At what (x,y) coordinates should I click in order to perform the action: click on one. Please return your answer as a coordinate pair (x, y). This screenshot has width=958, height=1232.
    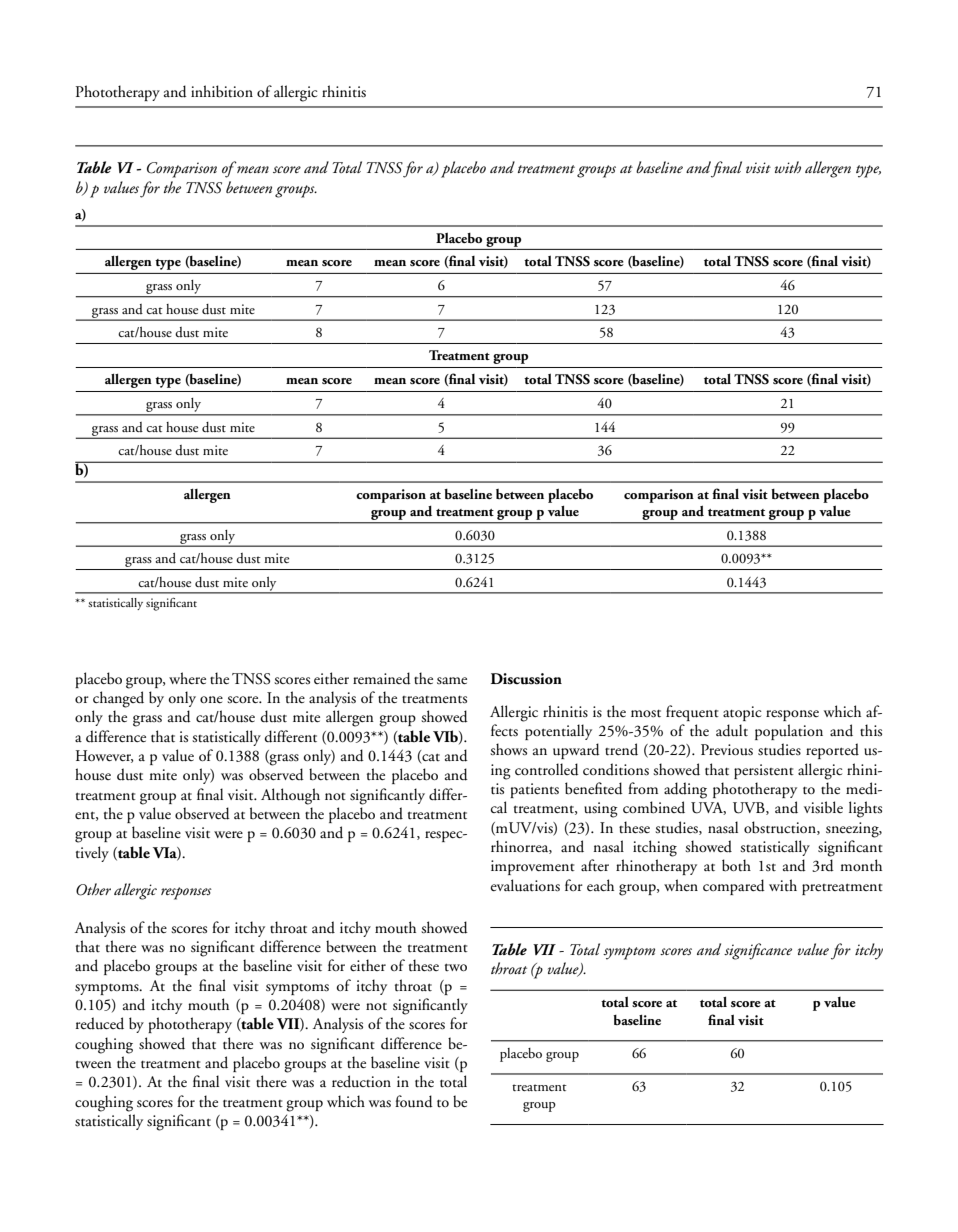
    Looking at the image, I should click on (211, 699).
